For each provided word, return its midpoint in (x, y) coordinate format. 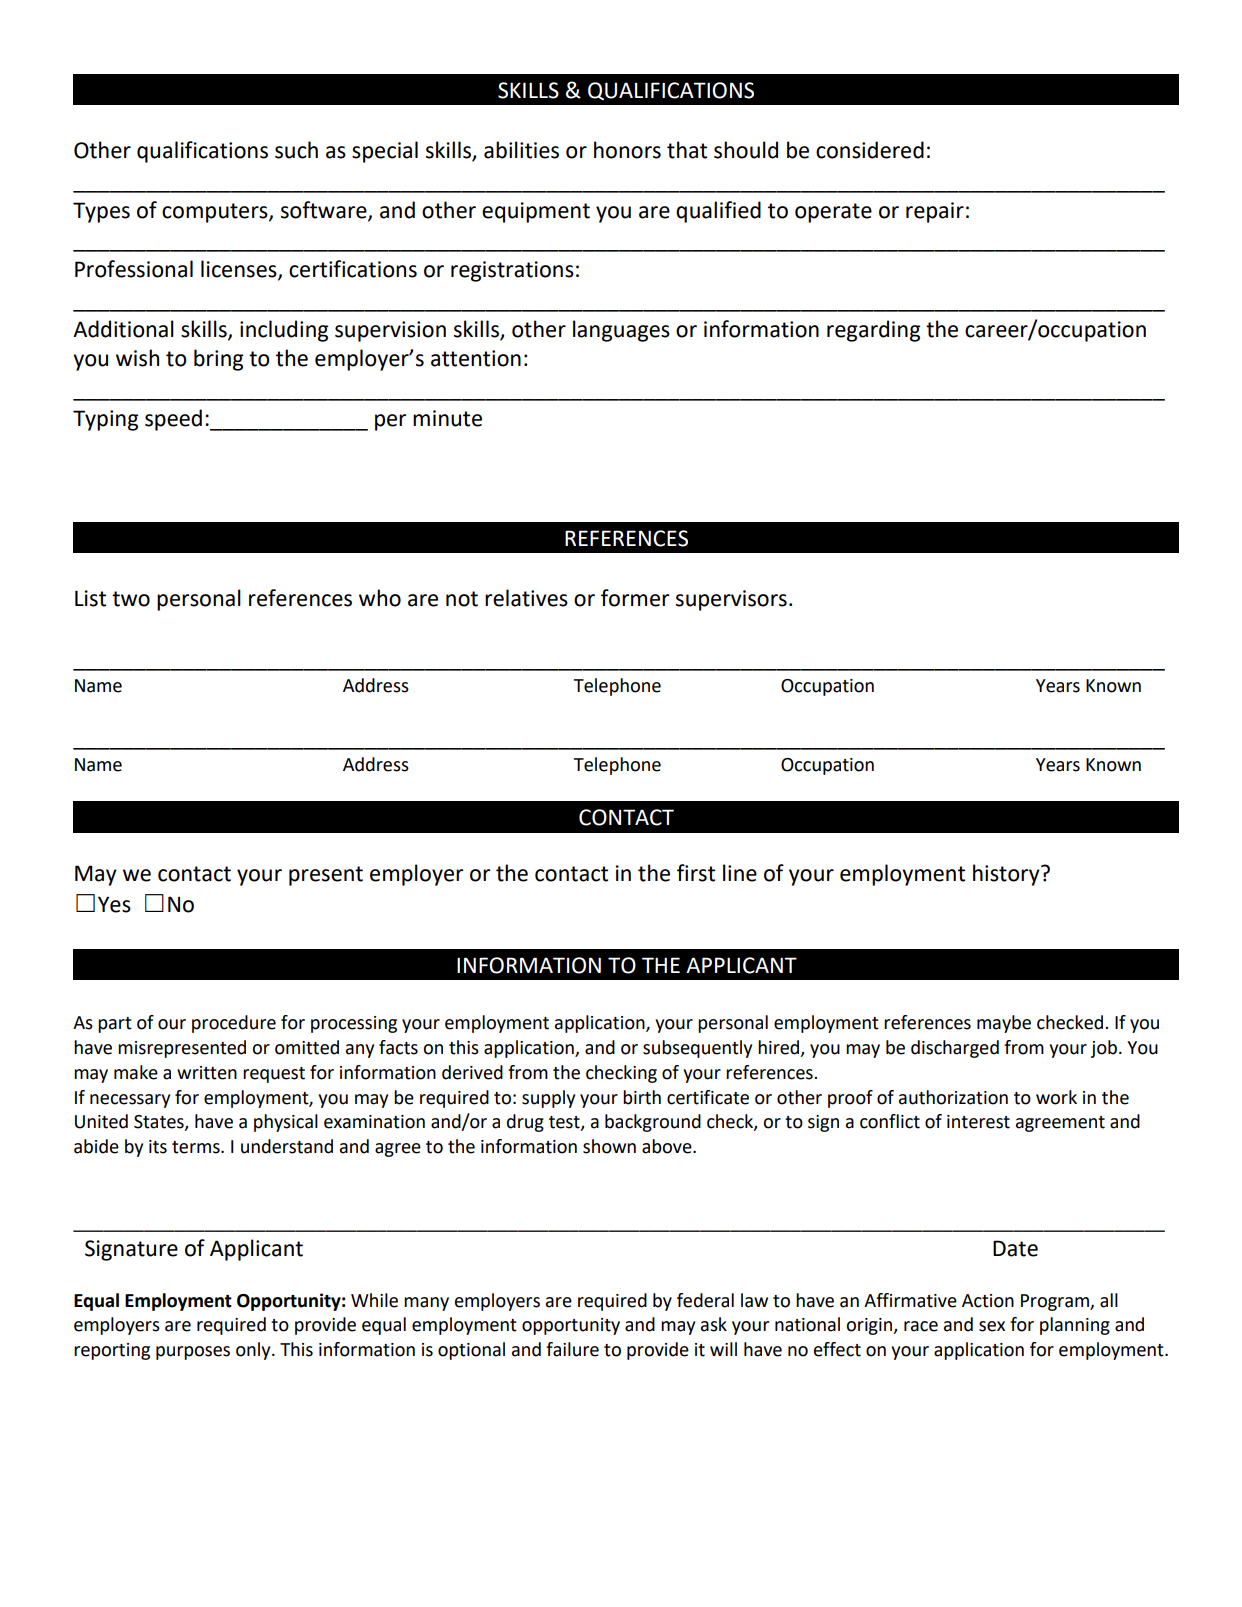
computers (216, 213)
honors (627, 150)
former (635, 598)
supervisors (731, 600)
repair (935, 212)
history (1007, 875)
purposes (193, 1353)
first (696, 873)
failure (572, 1349)
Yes (114, 904)
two (131, 599)
